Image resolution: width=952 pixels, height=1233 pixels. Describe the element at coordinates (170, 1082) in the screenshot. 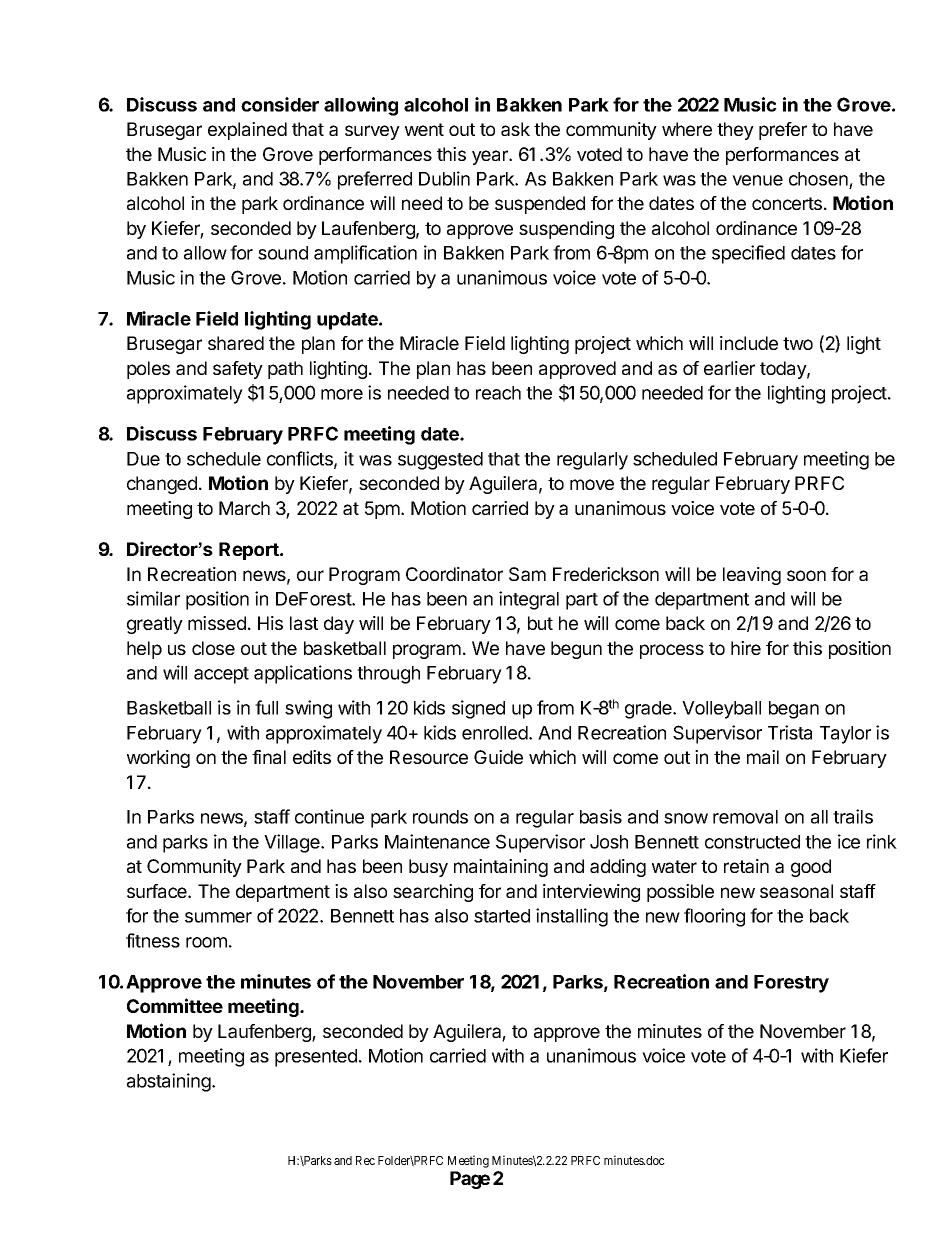

I see `abstaining` at that location.
